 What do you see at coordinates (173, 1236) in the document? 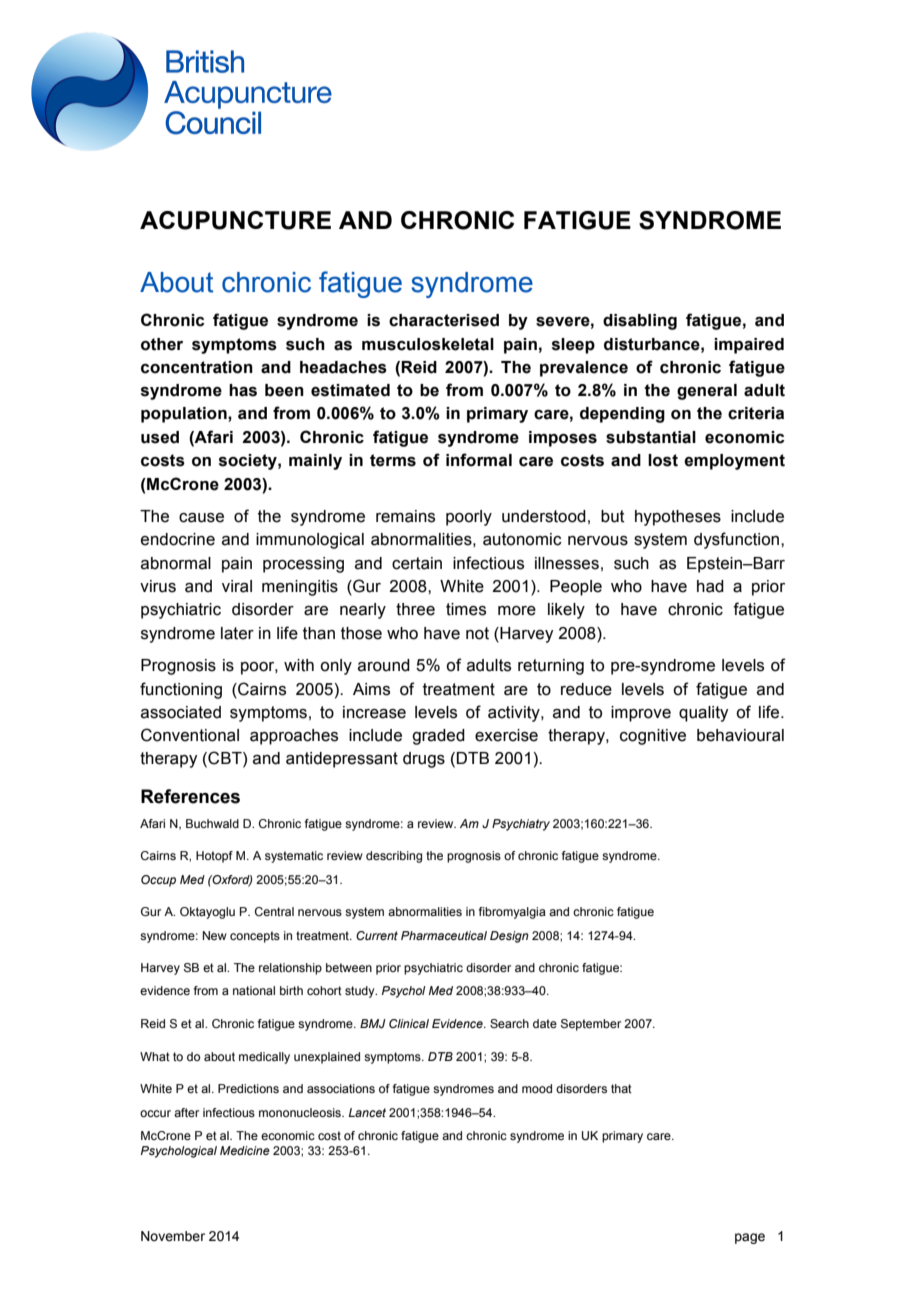
I see `November` at bounding box center [173, 1236].
